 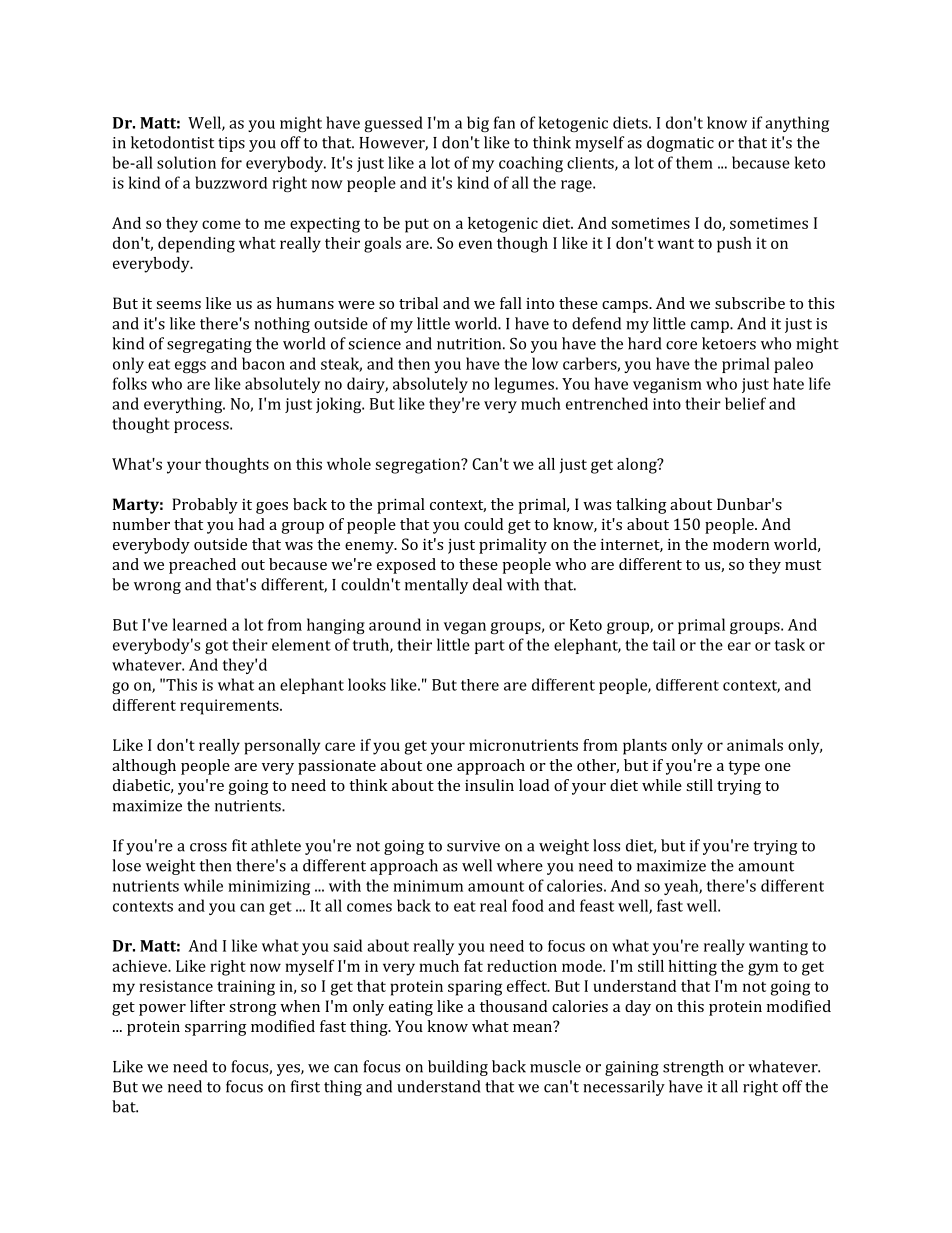 What do you see at coordinates (744, 768) in the screenshot?
I see `type` at bounding box center [744, 768].
